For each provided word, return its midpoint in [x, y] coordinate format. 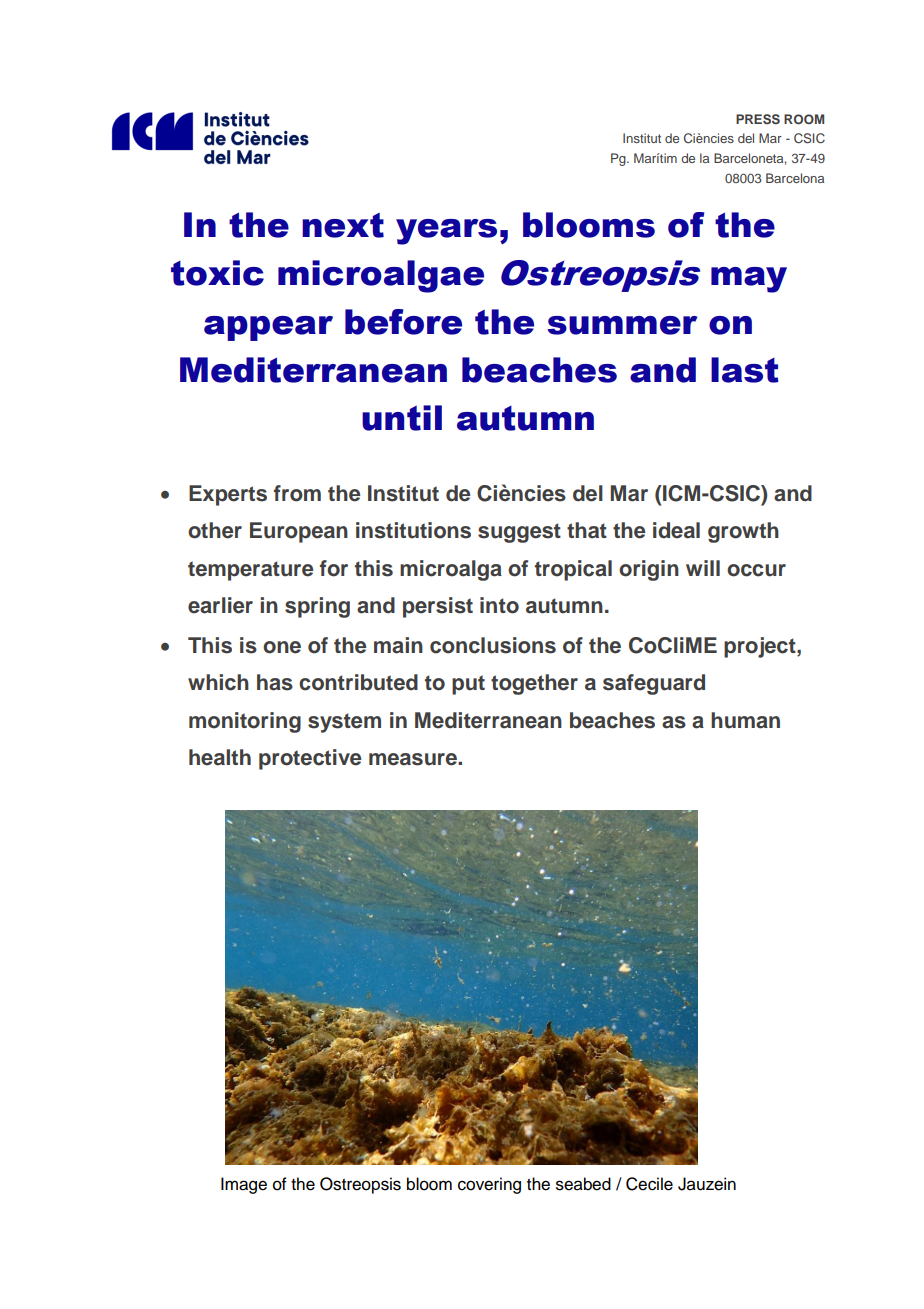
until [402, 418]
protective [310, 759]
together [534, 684]
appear [268, 328]
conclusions [493, 645]
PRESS [758, 119]
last [745, 370]
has [275, 682]
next [343, 225]
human [745, 720]
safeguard [654, 684]
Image [244, 1185]
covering [489, 1185]
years [446, 232]
